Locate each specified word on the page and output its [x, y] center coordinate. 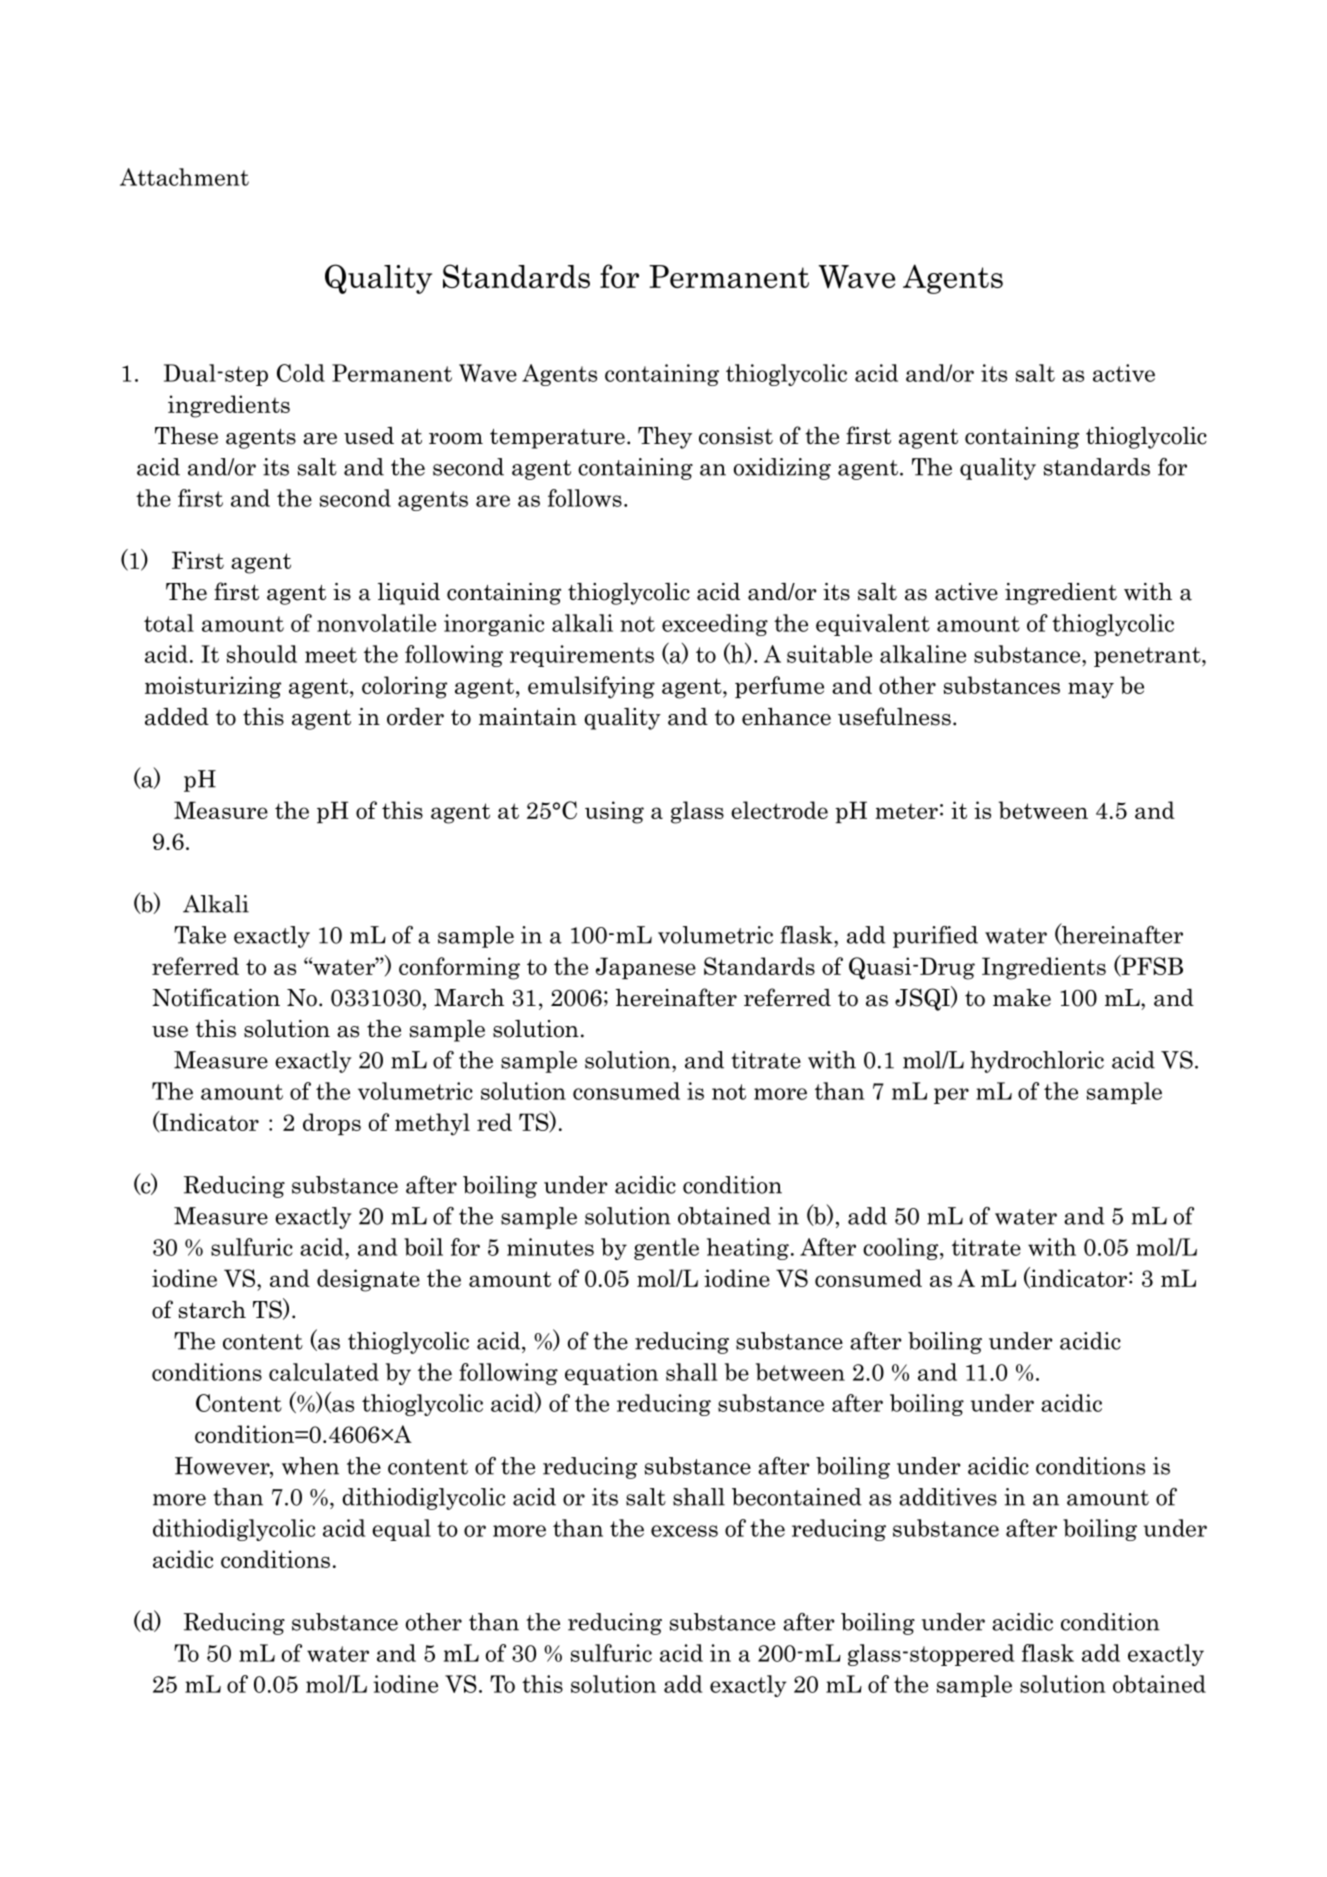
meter [906, 811]
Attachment [184, 177]
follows [585, 498]
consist [736, 436]
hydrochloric [1037, 1062]
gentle [666, 1249]
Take [200, 935]
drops [332, 1124]
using [614, 812]
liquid [409, 594]
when [310, 1466]
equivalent [873, 625]
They [665, 438]
